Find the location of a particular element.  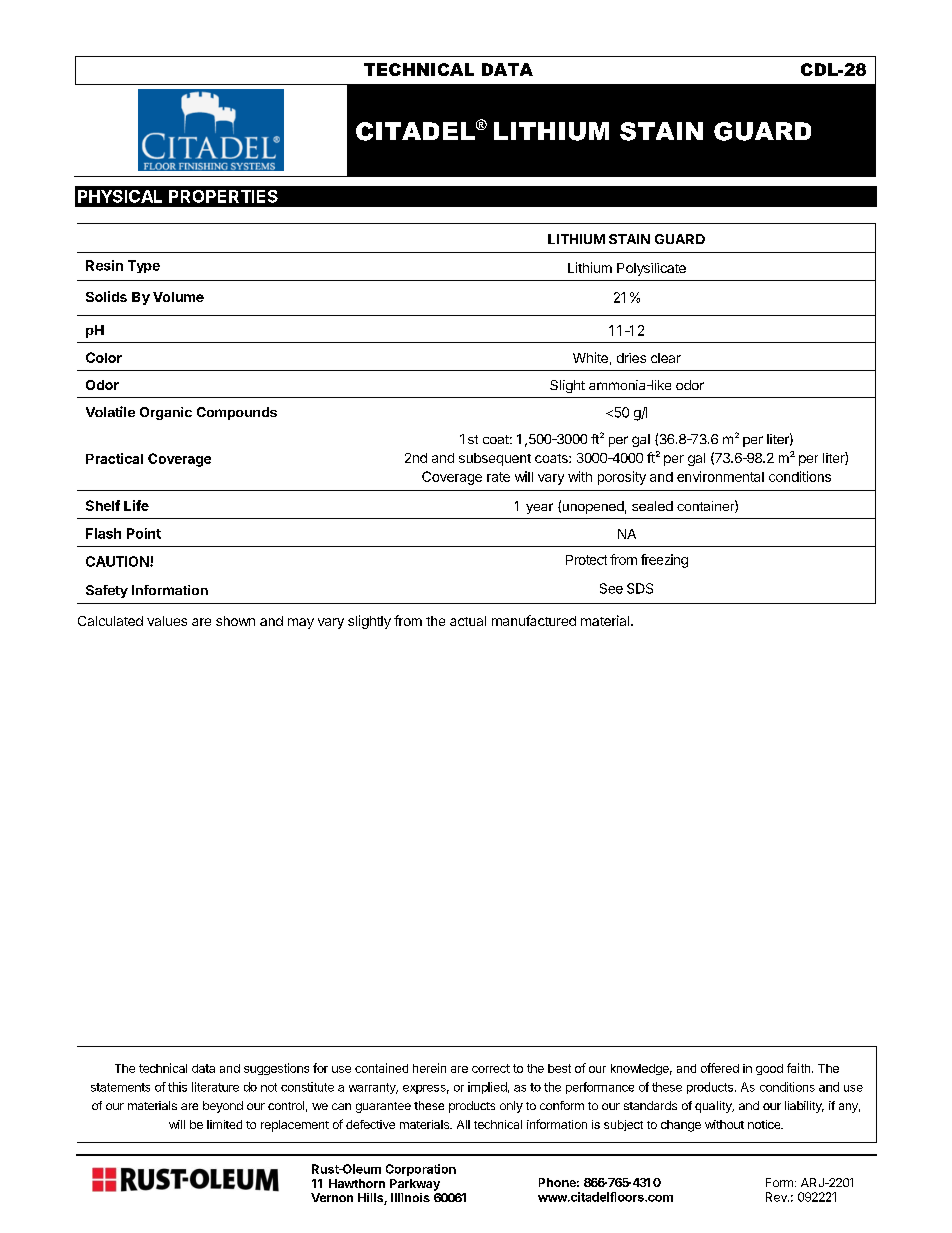

suggestions is located at coordinates (276, 1069).
